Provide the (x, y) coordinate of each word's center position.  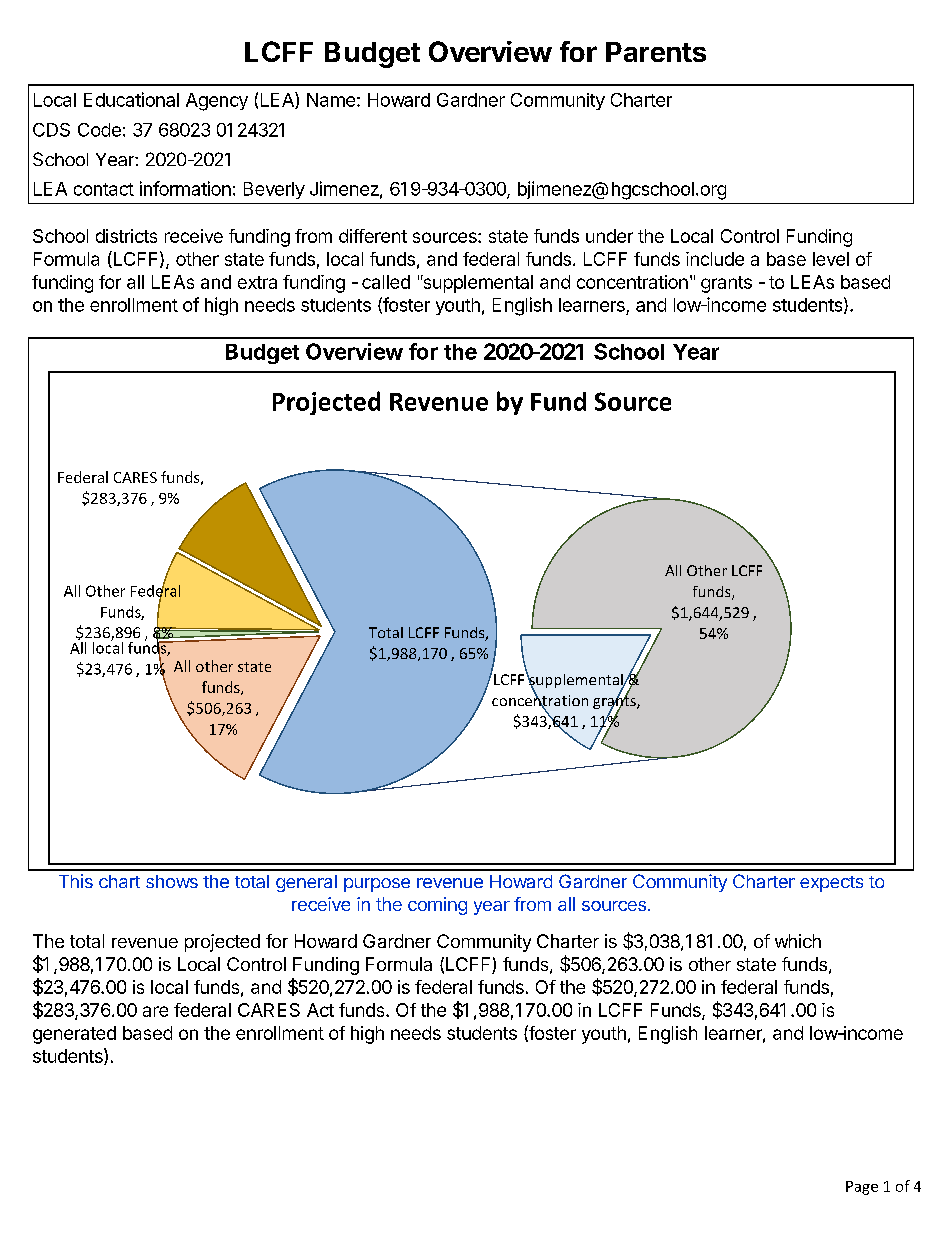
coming (437, 906)
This (76, 881)
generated (74, 1035)
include (715, 259)
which (798, 941)
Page (862, 1188)
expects (831, 884)
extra (257, 282)
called (386, 282)
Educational (131, 99)
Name (331, 100)
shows (172, 881)
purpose (377, 885)
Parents (656, 52)
